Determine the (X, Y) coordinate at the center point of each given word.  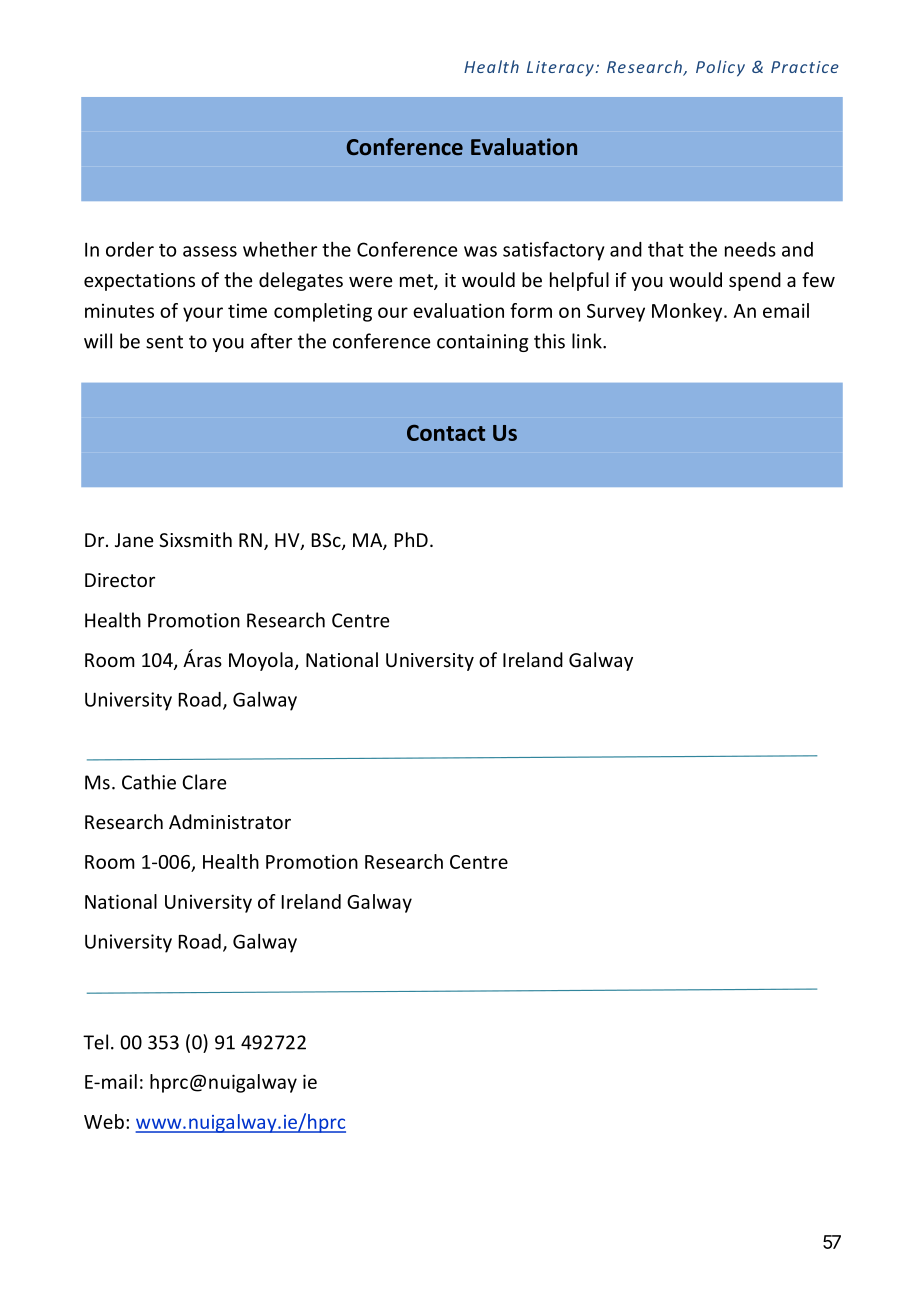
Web (104, 1121)
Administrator (230, 821)
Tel (95, 1042)
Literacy (560, 69)
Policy (720, 68)
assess (210, 251)
